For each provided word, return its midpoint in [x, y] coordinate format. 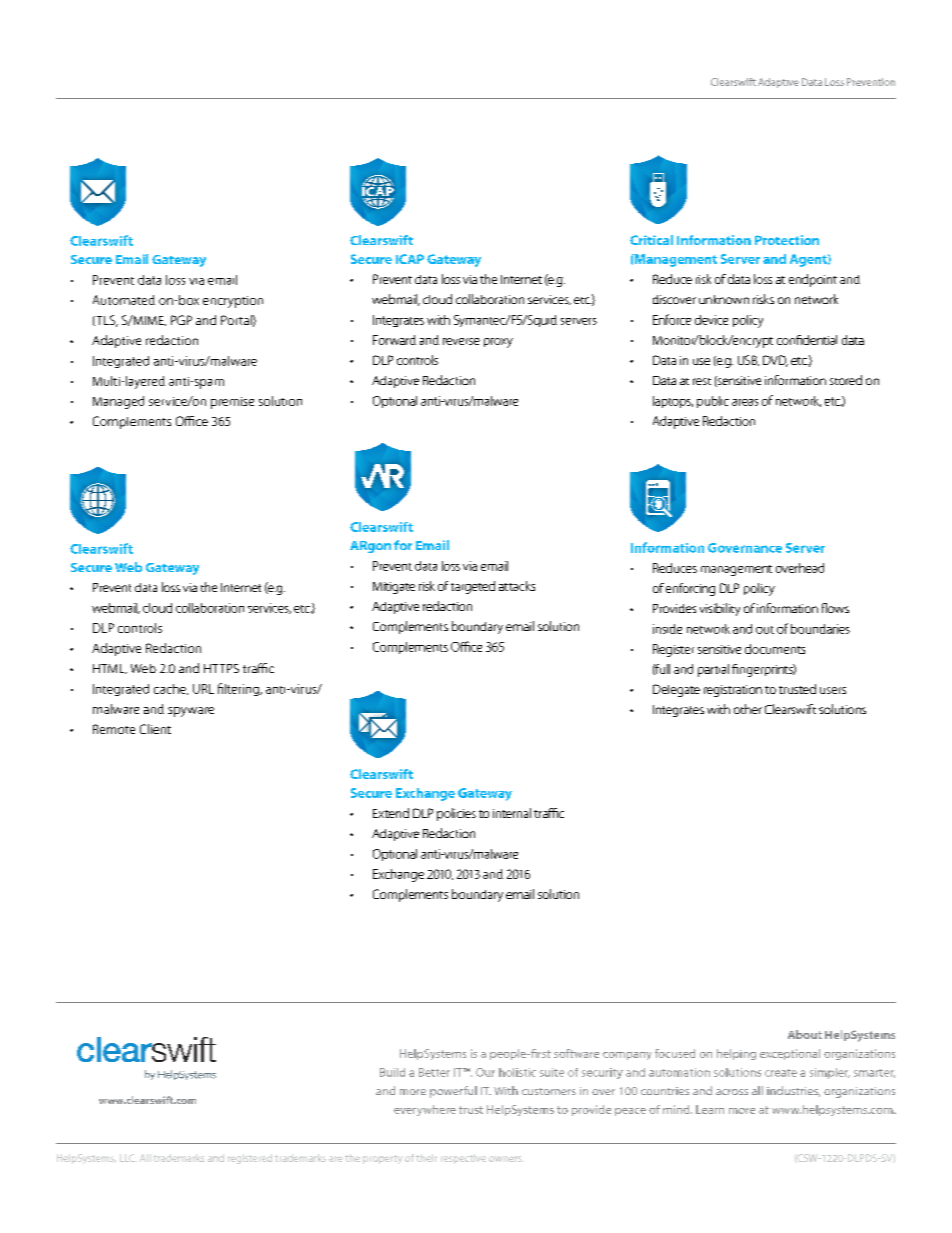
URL [203, 689]
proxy [498, 343]
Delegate [676, 690]
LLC [128, 1158]
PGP [181, 320]
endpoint [813, 280]
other [748, 709]
